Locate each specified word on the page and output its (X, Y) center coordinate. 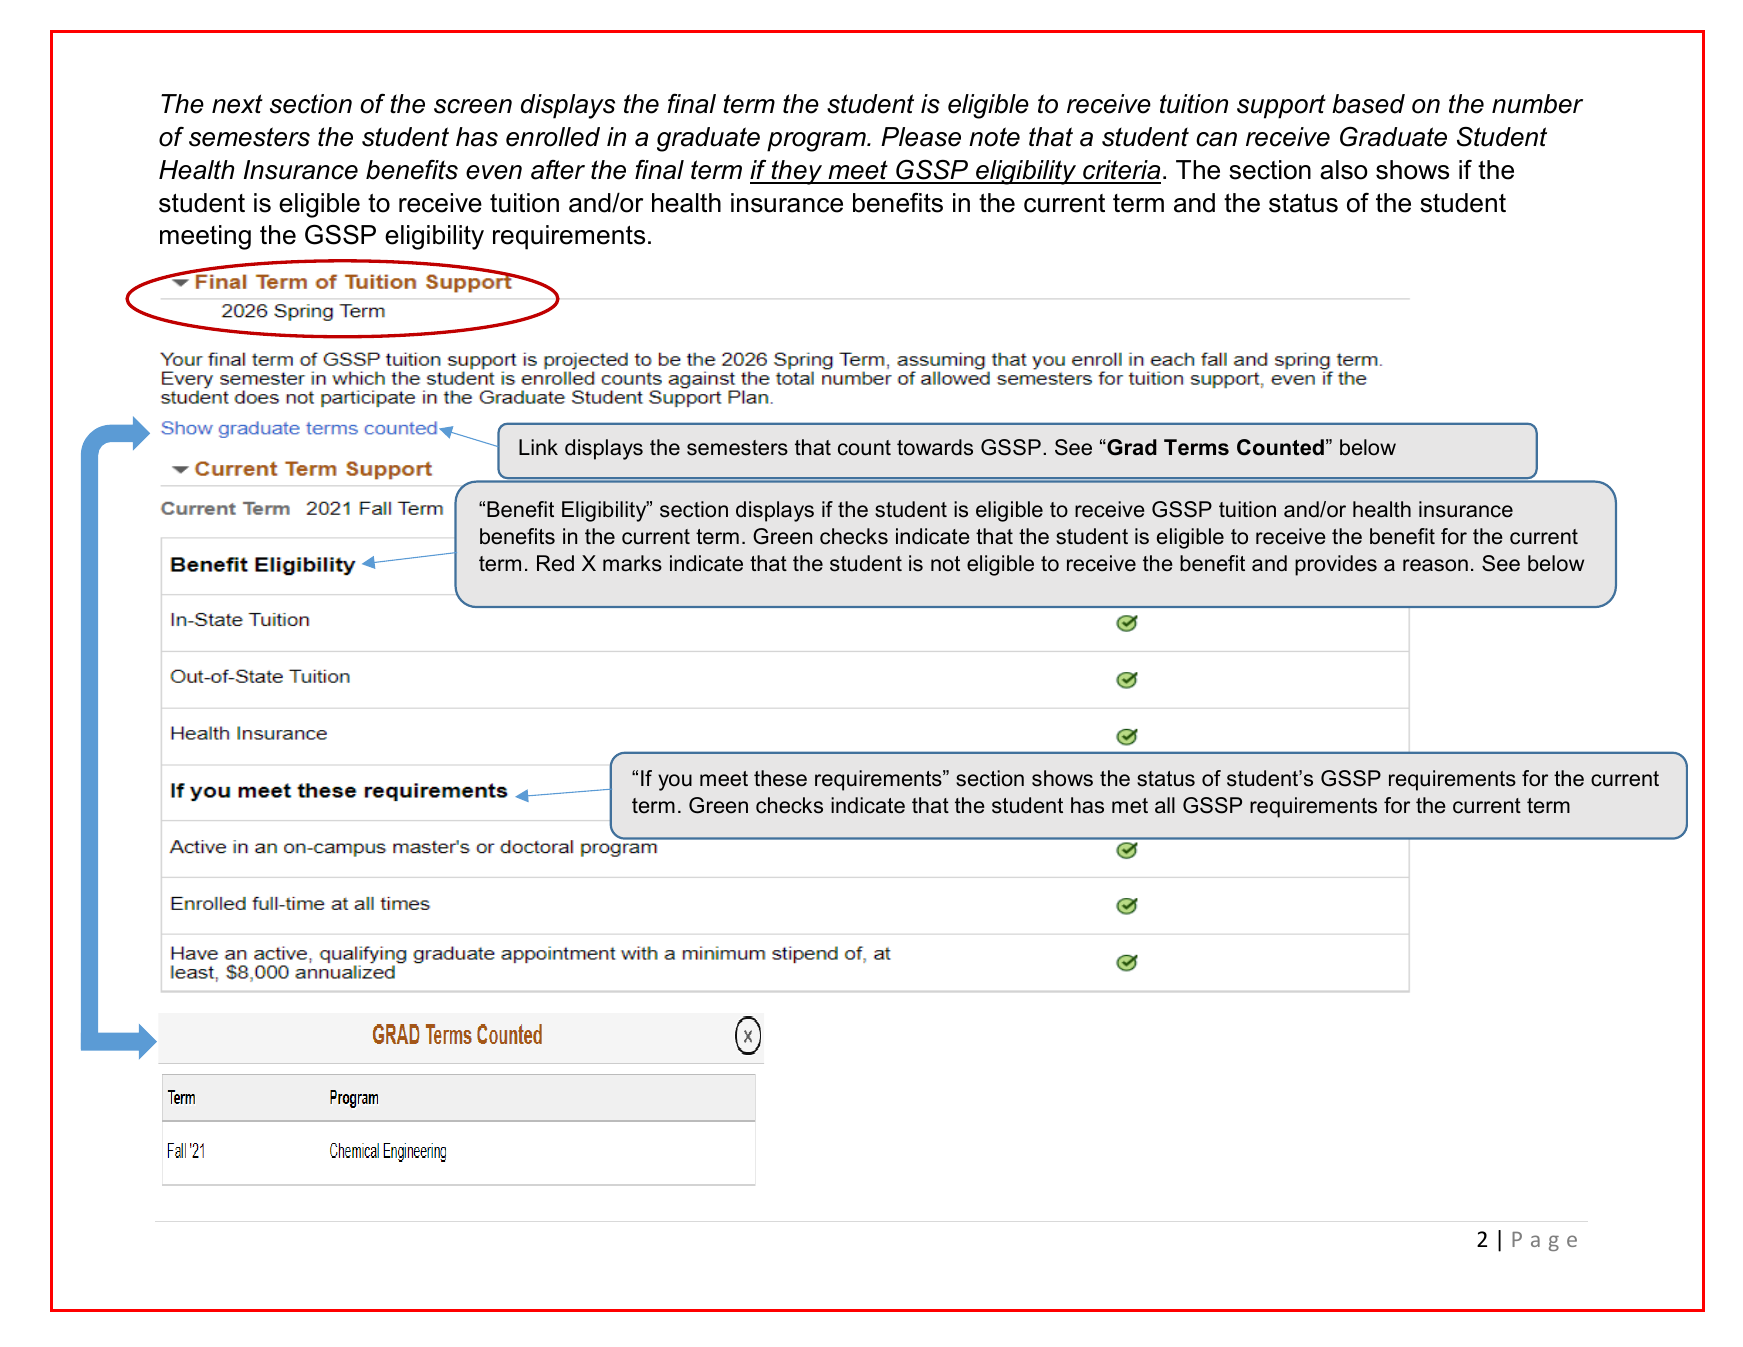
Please (921, 137)
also (1344, 170)
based (1368, 104)
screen (473, 106)
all (1165, 805)
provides (1336, 565)
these (780, 778)
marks (632, 563)
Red (555, 563)
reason (1435, 565)
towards (935, 447)
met (1130, 806)
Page (1544, 1241)
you (675, 782)
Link (538, 447)
